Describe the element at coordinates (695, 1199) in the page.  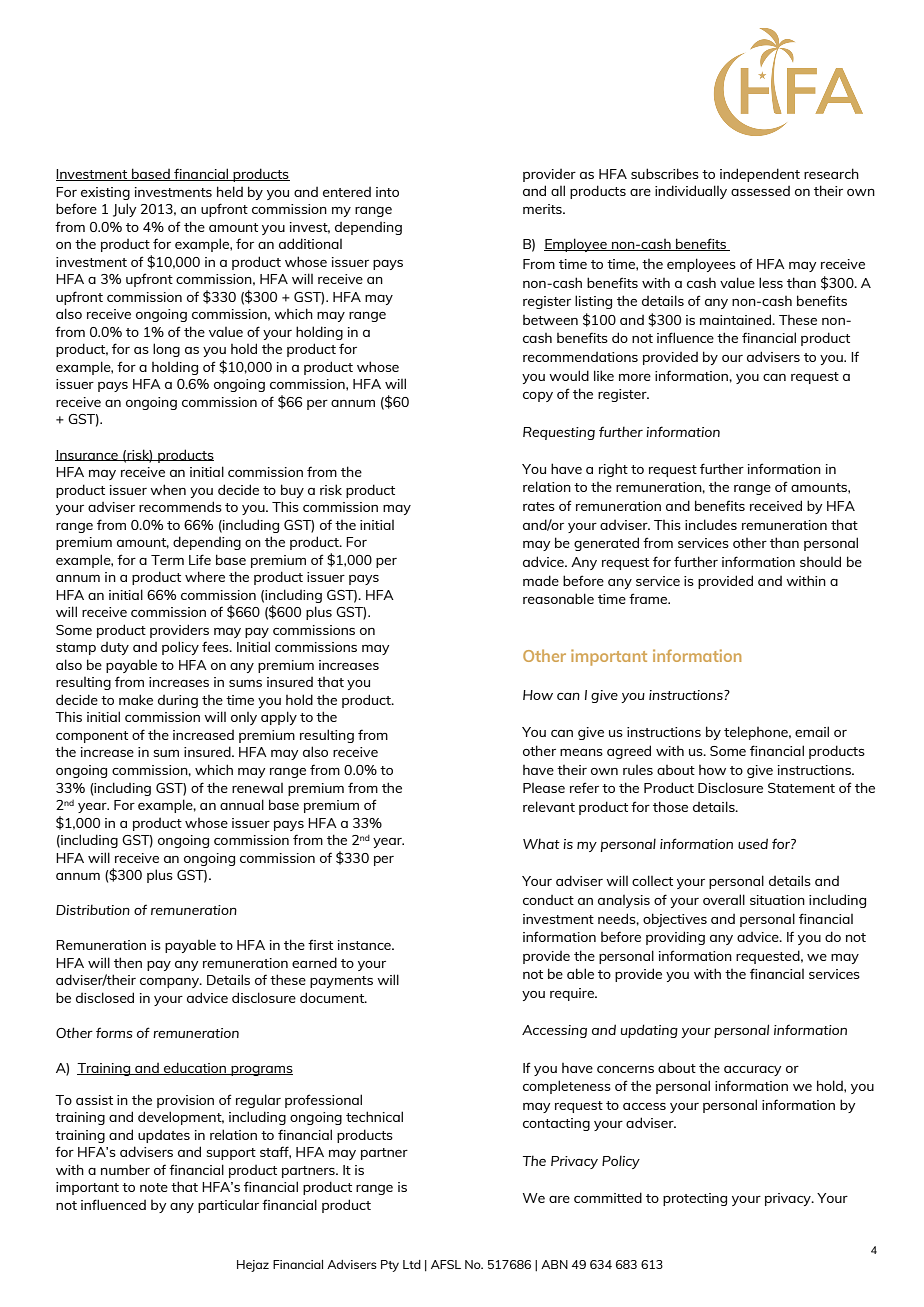
I see `protecting` at that location.
